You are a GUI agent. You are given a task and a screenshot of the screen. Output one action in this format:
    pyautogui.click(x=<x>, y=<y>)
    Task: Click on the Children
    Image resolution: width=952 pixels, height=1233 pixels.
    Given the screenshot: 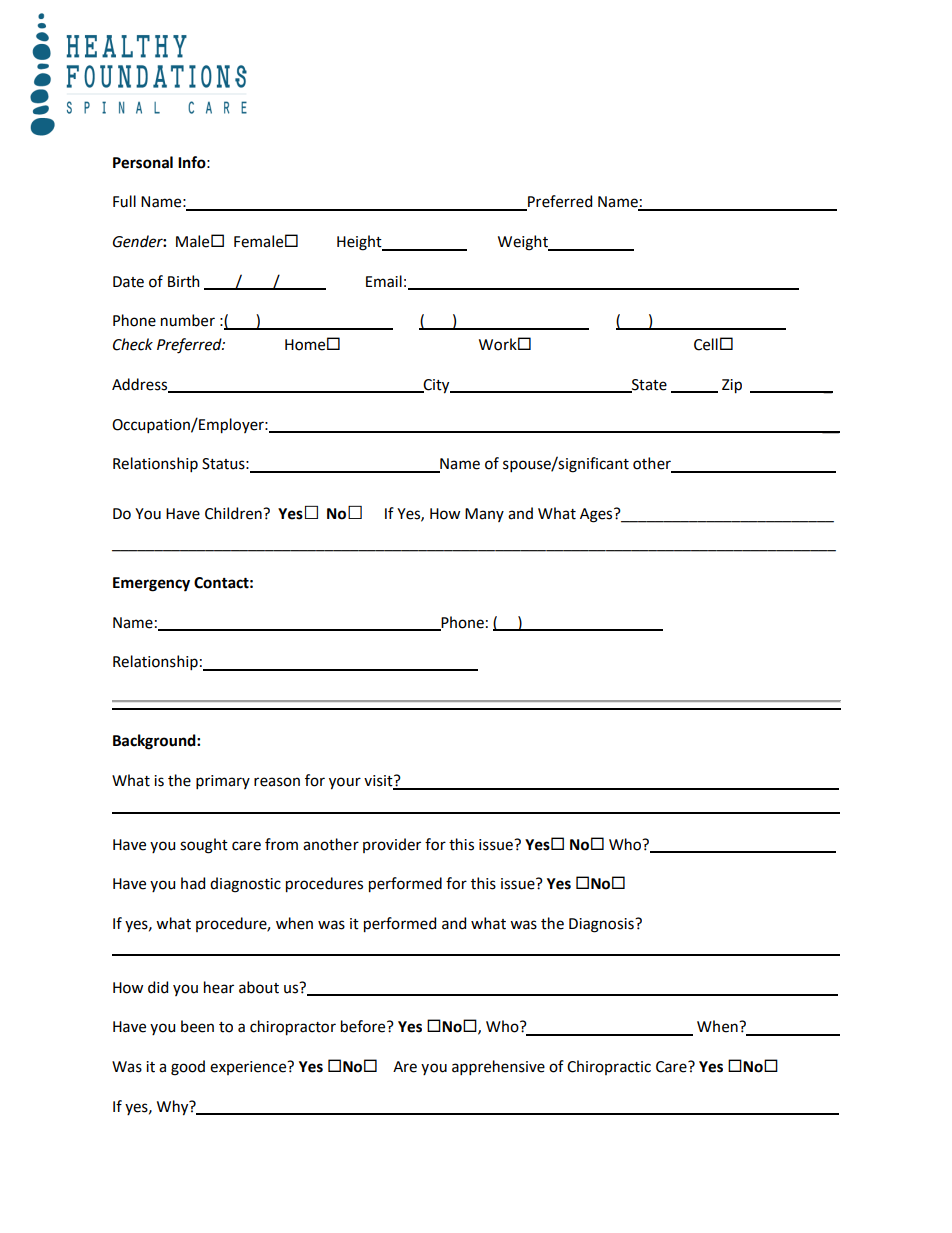 What is the action you would take?
    pyautogui.click(x=234, y=513)
